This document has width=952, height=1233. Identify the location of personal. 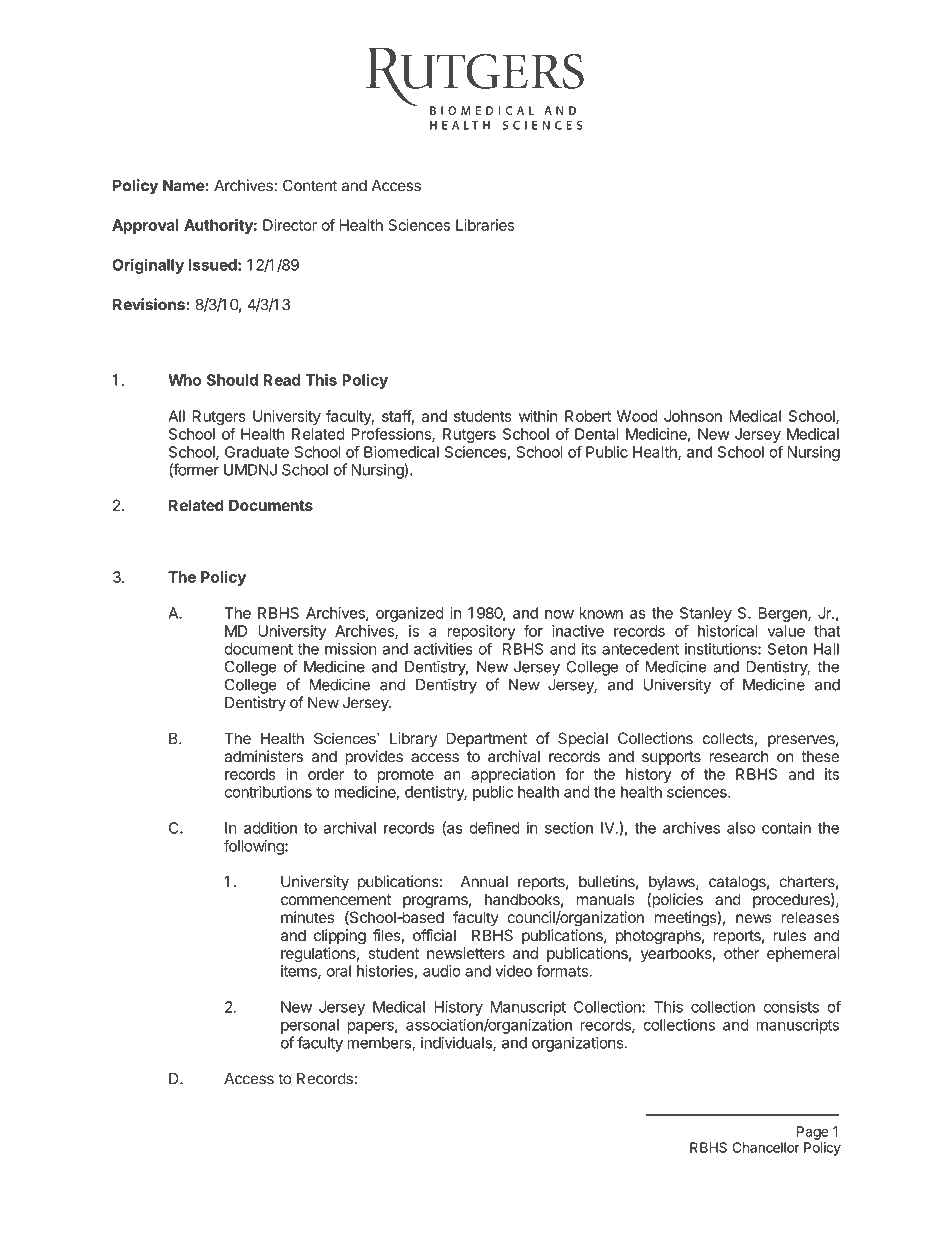
(310, 1026).
